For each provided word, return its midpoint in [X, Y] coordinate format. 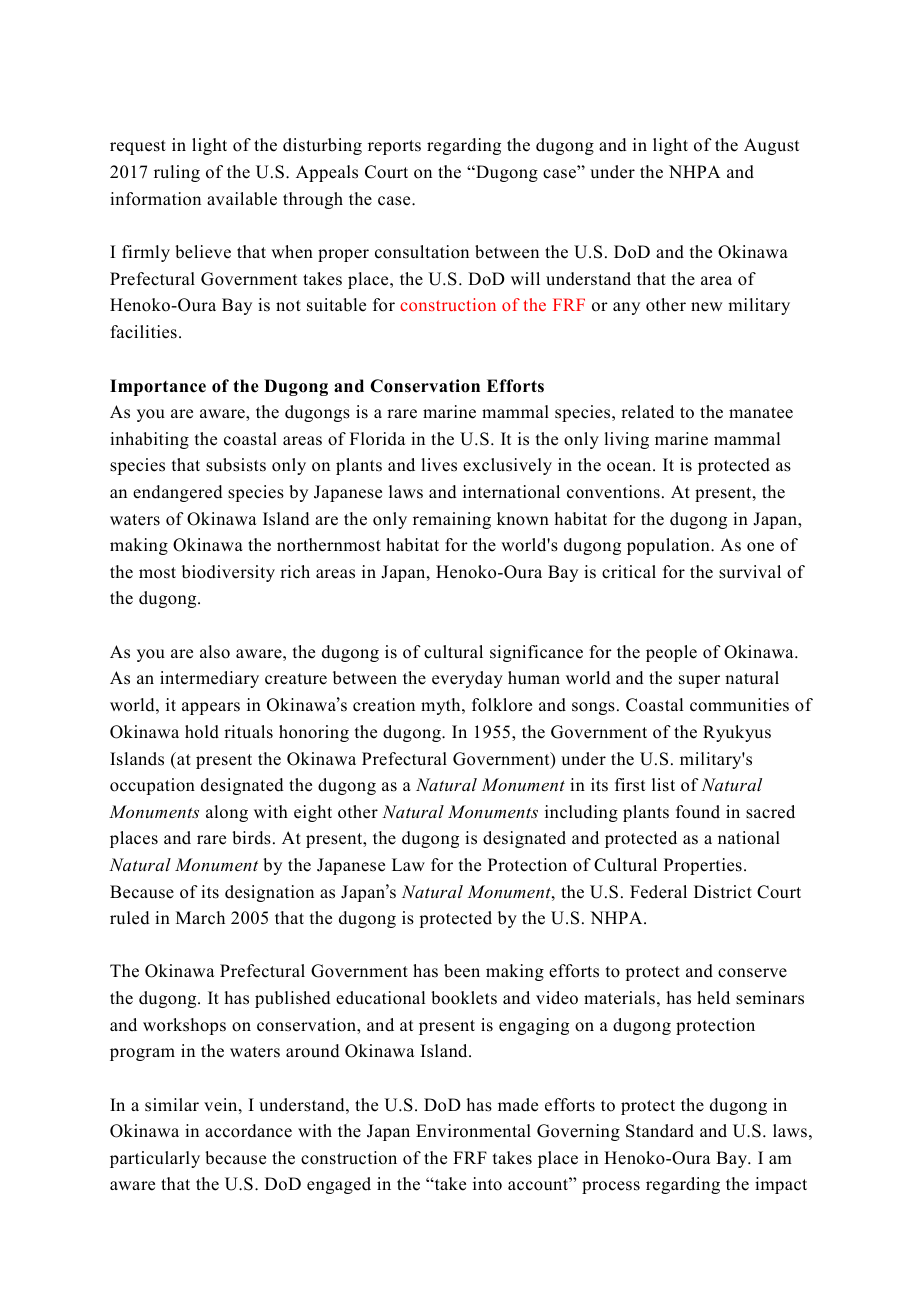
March [200, 918]
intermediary [209, 679]
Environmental [473, 1131]
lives [439, 465]
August [771, 146]
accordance [248, 1131]
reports [394, 147]
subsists [236, 465]
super [699, 681]
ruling [177, 173]
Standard [660, 1131]
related [647, 412]
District [723, 892]
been [462, 971]
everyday [467, 679]
